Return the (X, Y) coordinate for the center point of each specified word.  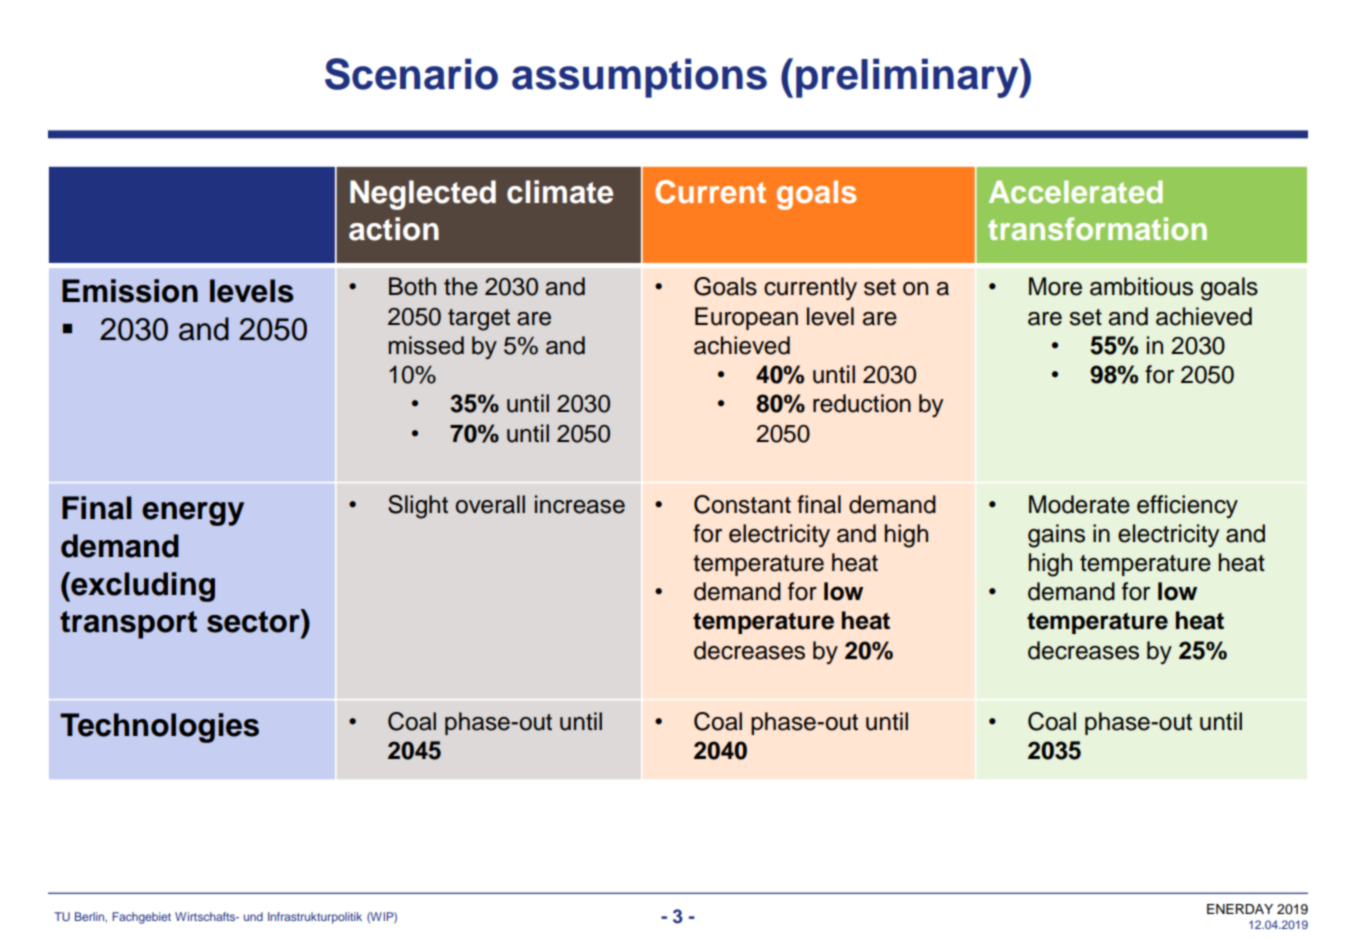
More (1055, 286)
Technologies (159, 728)
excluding (142, 587)
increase (580, 504)
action (394, 229)
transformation (1097, 229)
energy (193, 514)
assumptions (639, 78)
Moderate (1079, 504)
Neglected (423, 195)
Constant (742, 504)
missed (426, 345)
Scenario (411, 74)
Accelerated (1076, 191)
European (746, 318)
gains (1056, 536)
